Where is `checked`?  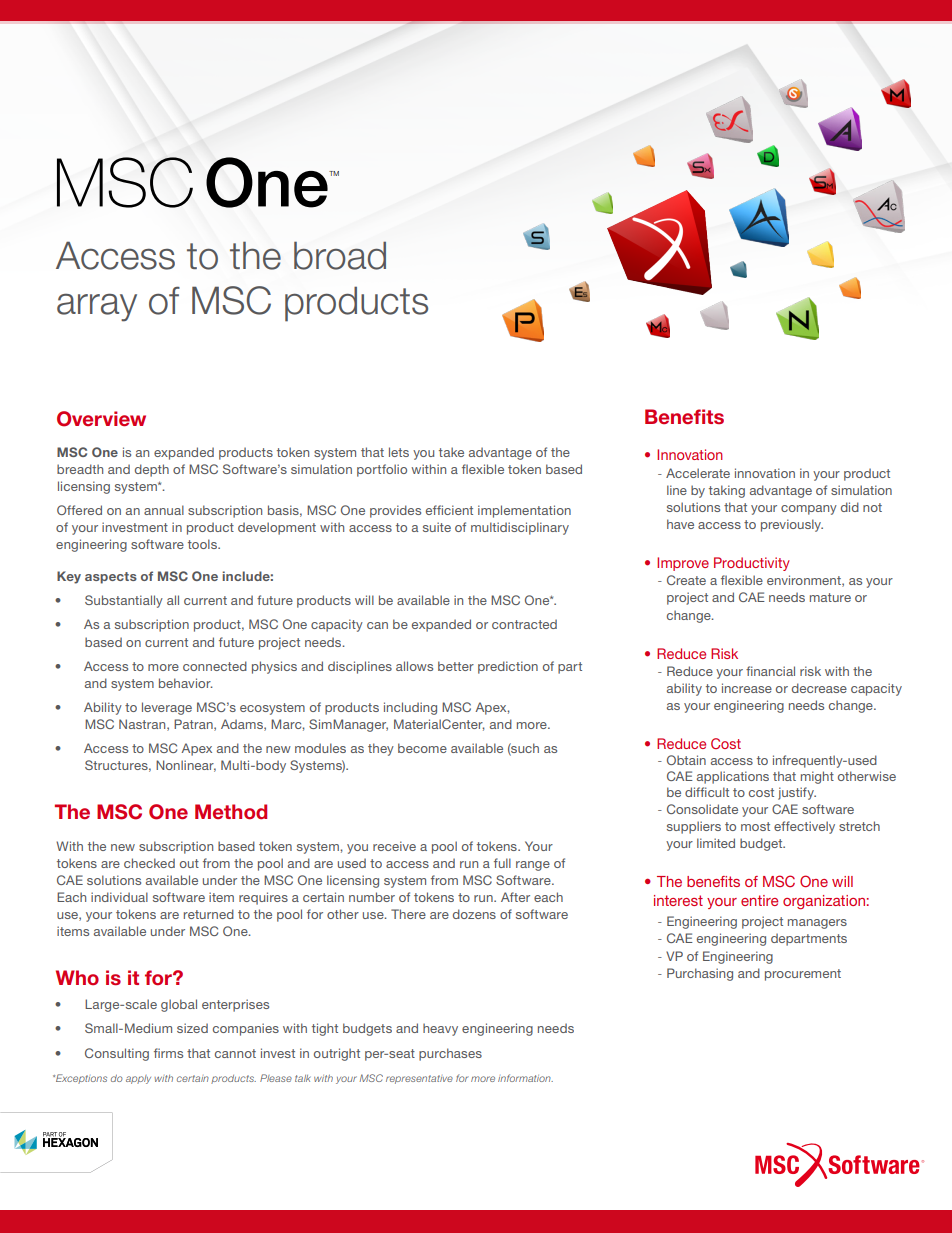
checked is located at coordinates (149, 863).
